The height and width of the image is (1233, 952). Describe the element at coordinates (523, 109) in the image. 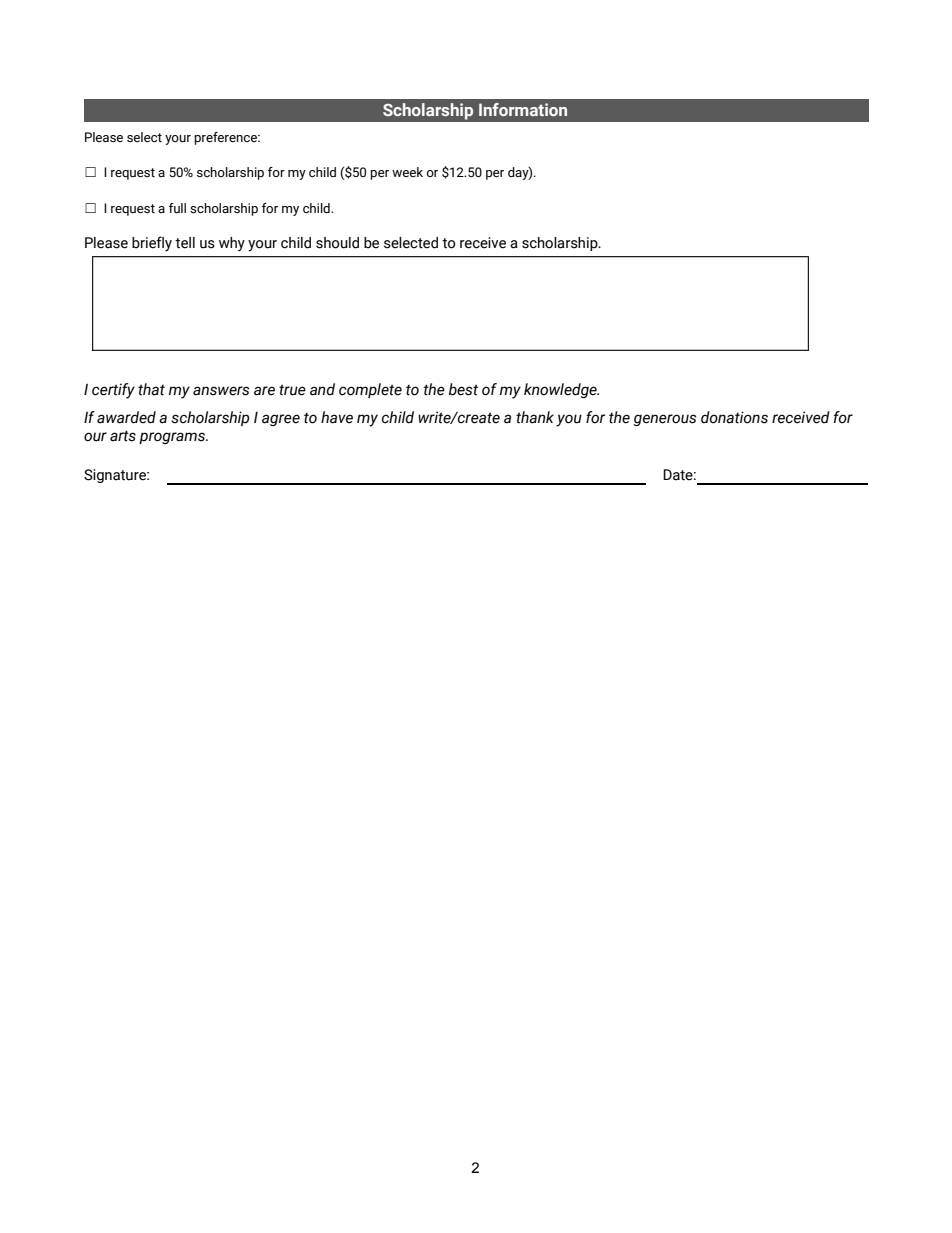

I see `Information` at that location.
